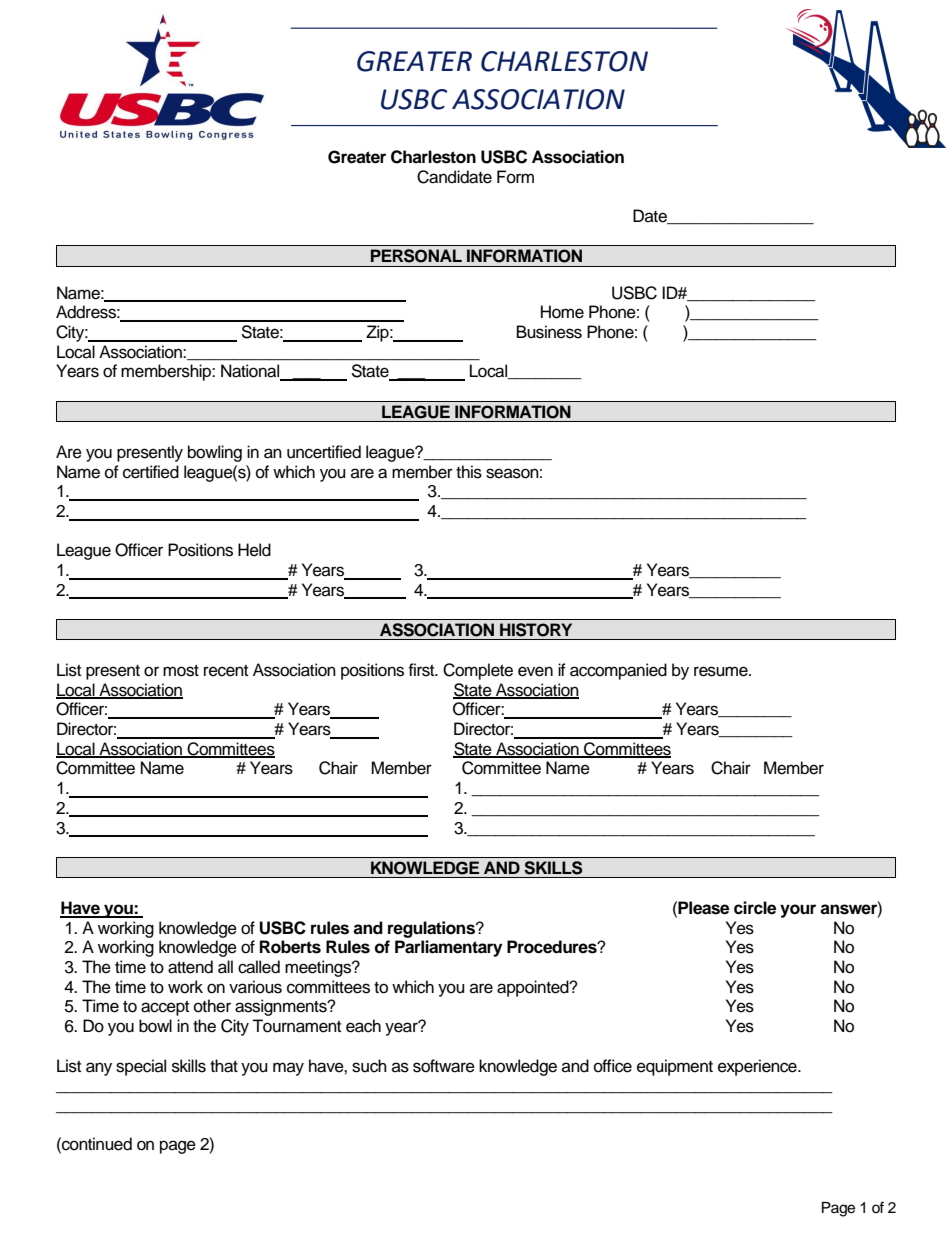 This page has height=1233, width=952. I want to click on Business, so click(549, 332).
